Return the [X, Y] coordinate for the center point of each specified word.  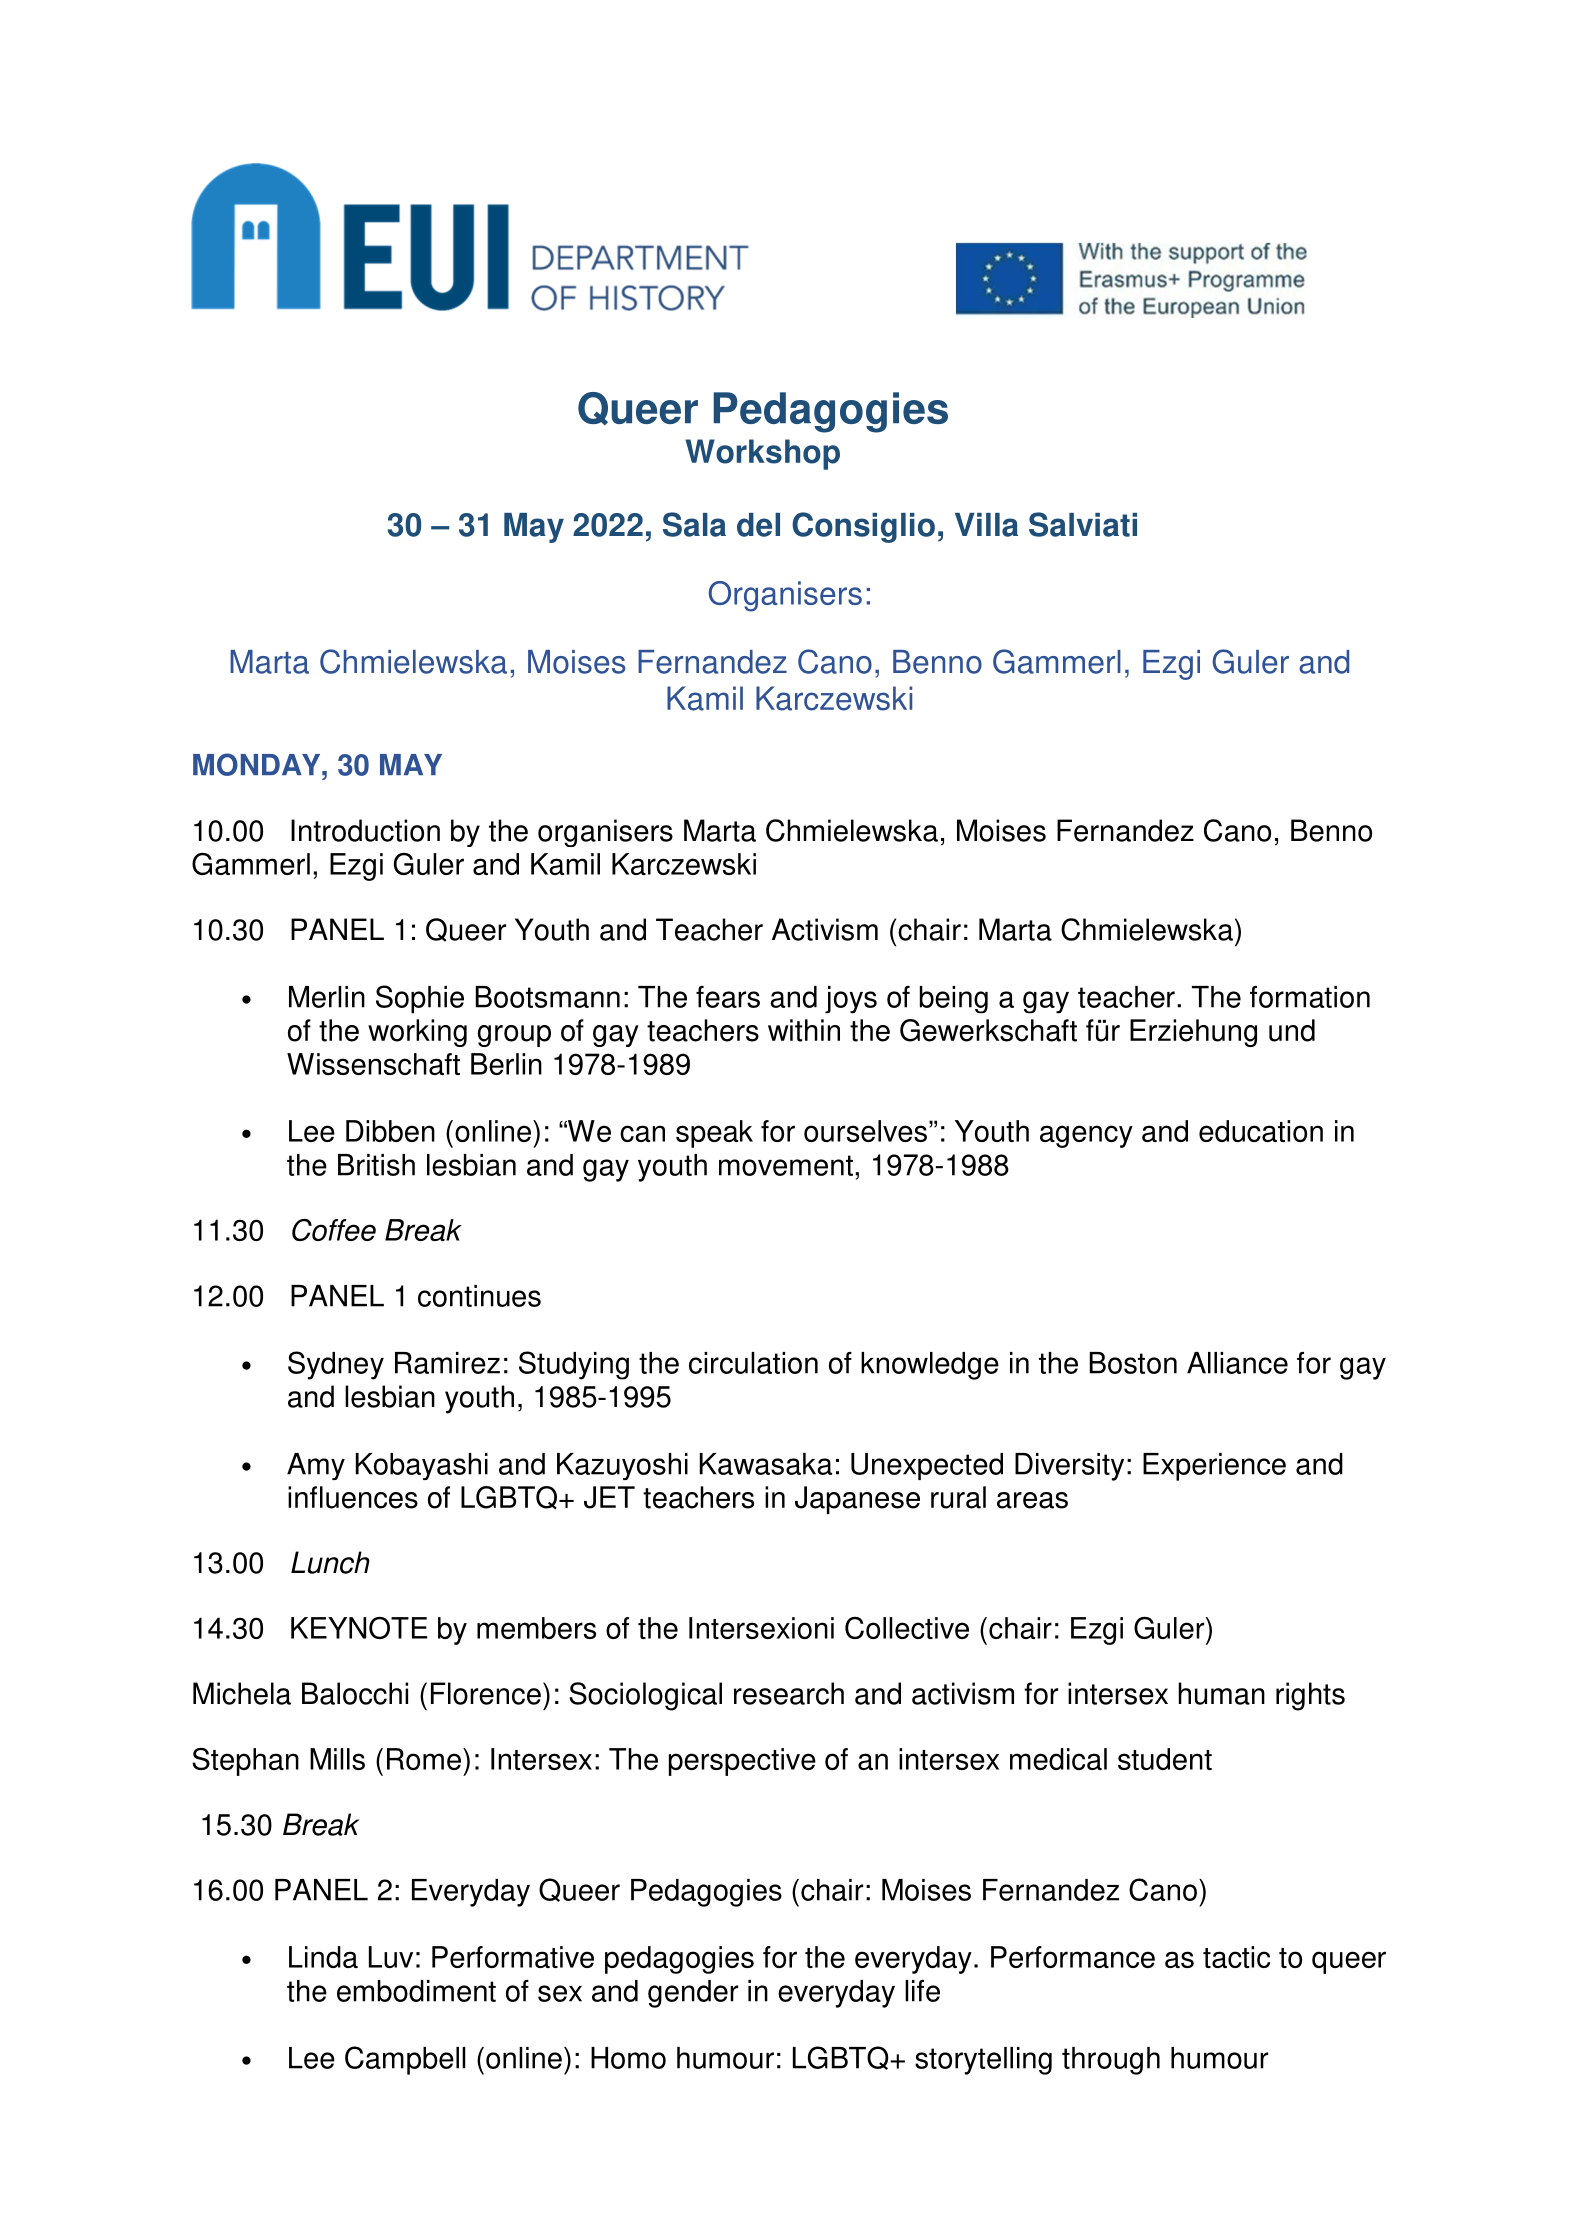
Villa [986, 525]
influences [353, 1497]
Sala [694, 524]
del [758, 525]
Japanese [857, 1500]
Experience [1214, 1467]
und [1292, 1030]
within [804, 1030]
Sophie [420, 999]
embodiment [416, 1991]
